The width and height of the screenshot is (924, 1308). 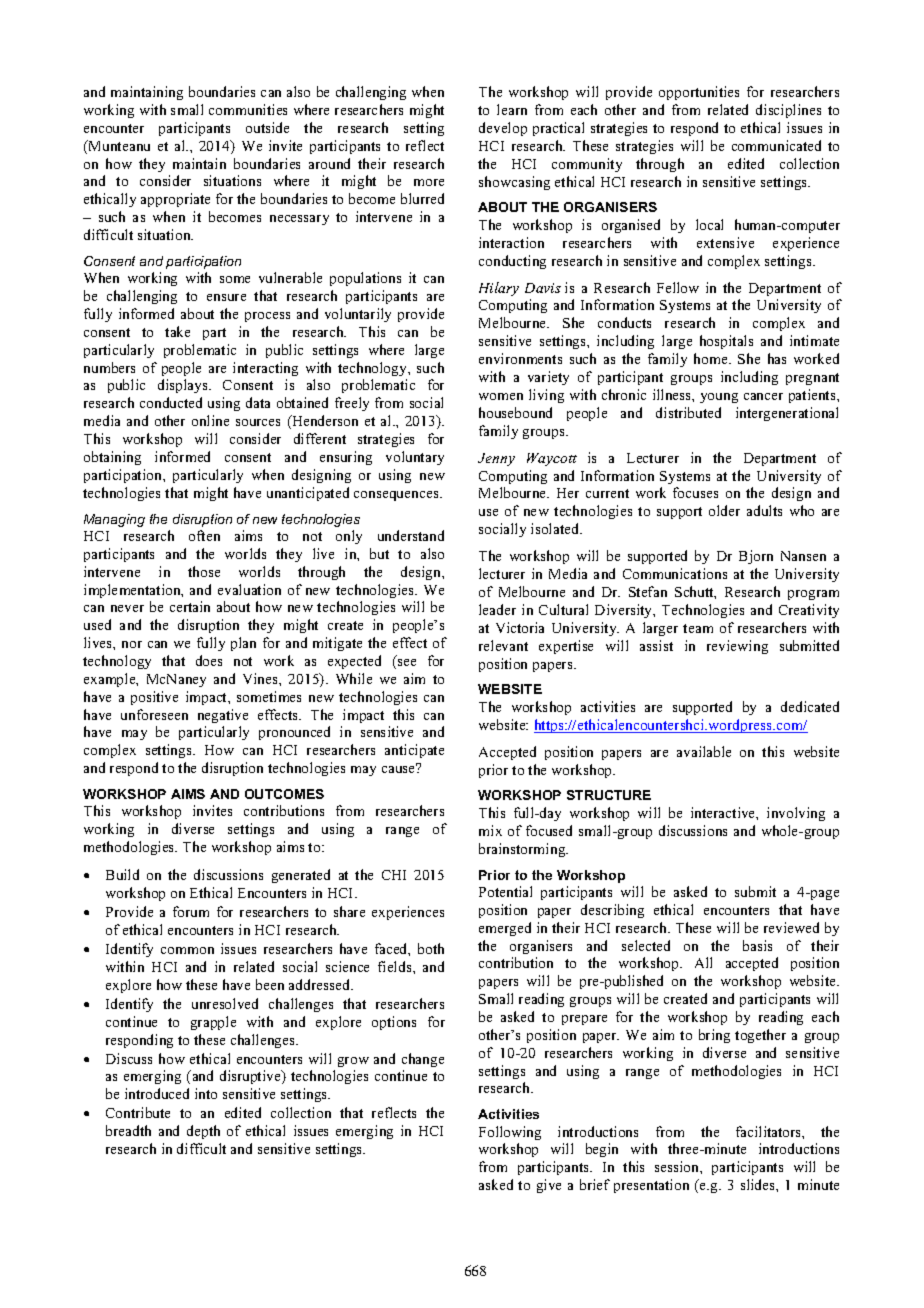 I want to click on does, so click(x=209, y=660).
